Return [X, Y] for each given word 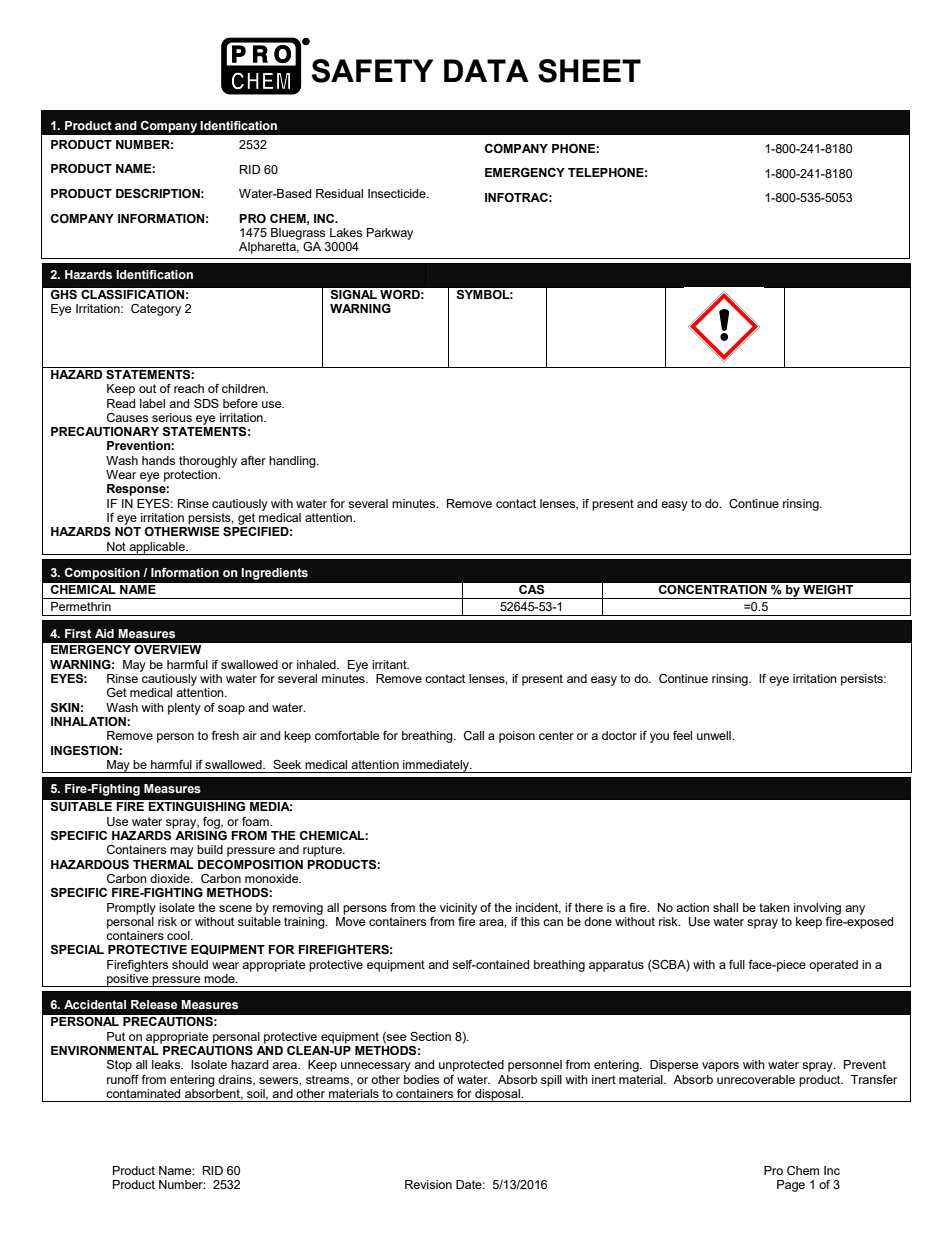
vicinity [458, 909]
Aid [104, 633]
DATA [486, 70]
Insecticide [398, 193]
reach [189, 388]
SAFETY [372, 71]
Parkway [390, 234]
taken [774, 907]
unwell [715, 735]
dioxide [171, 878]
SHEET [589, 71]
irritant [390, 664]
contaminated [143, 1093]
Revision [428, 1184]
